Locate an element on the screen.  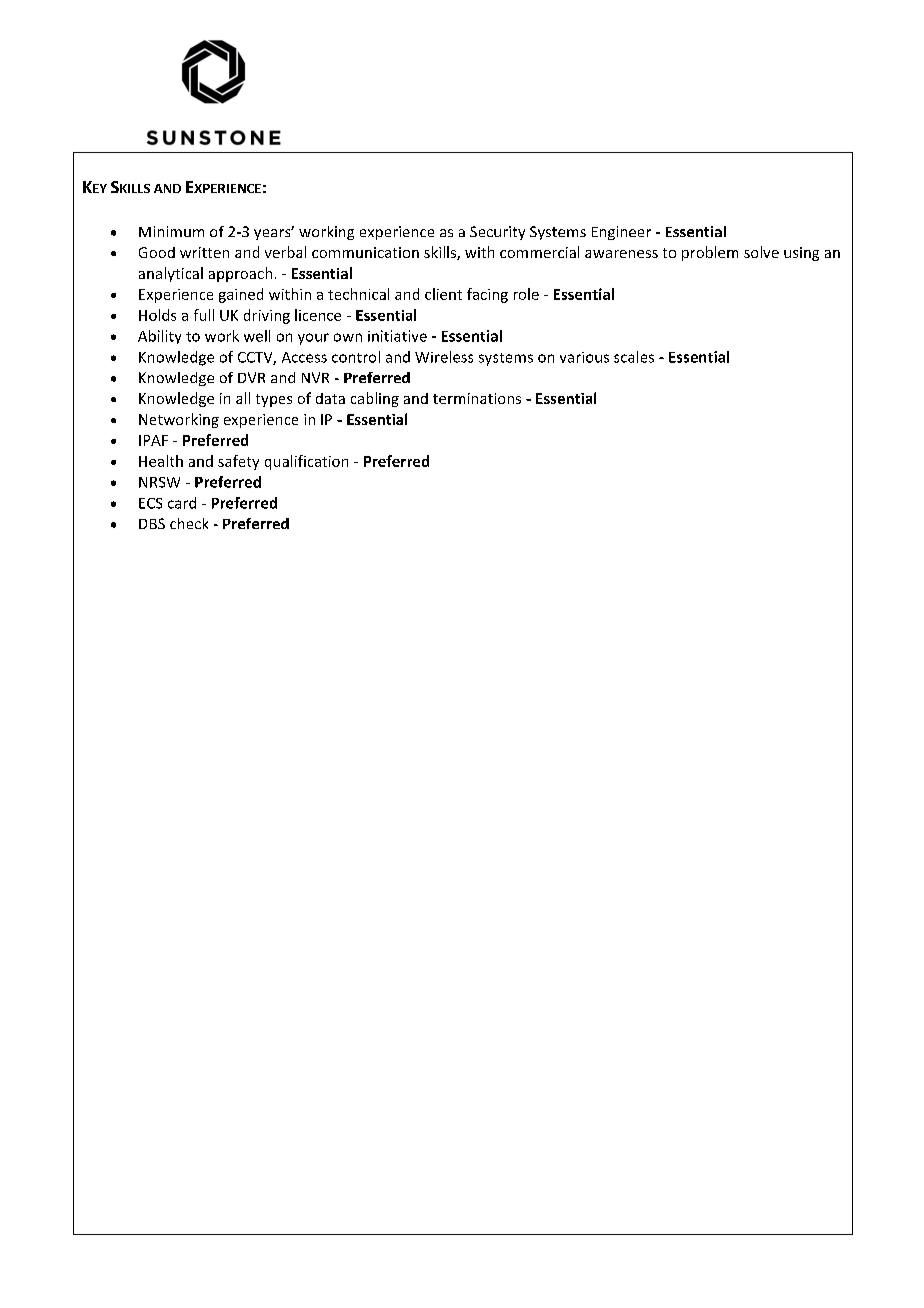
safety is located at coordinates (238, 462).
